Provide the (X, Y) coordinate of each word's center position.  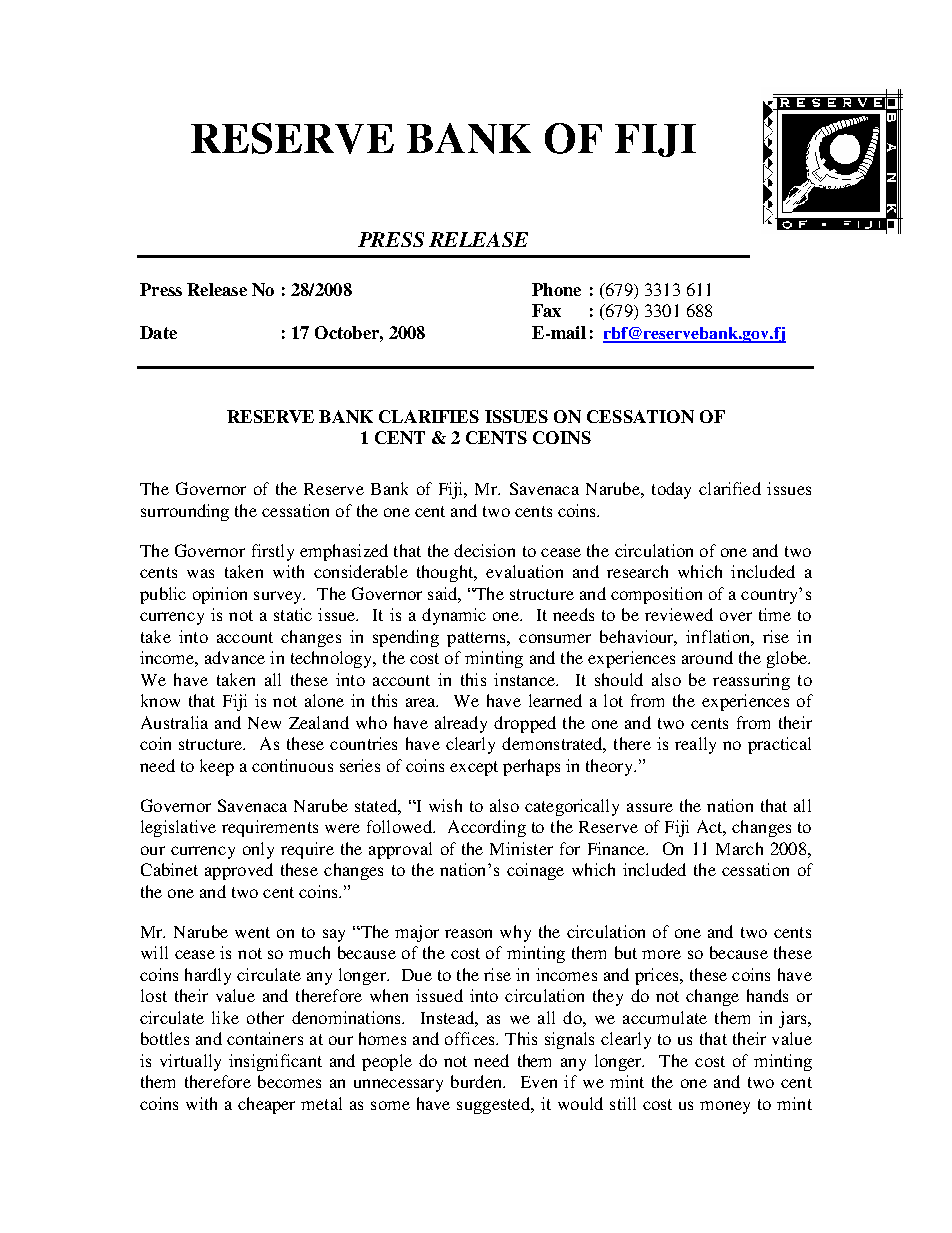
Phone (556, 289)
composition (656, 595)
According (487, 828)
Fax (546, 310)
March (739, 848)
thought (446, 573)
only (258, 850)
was (200, 573)
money (725, 1107)
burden (477, 1081)
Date (158, 332)
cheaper (266, 1105)
